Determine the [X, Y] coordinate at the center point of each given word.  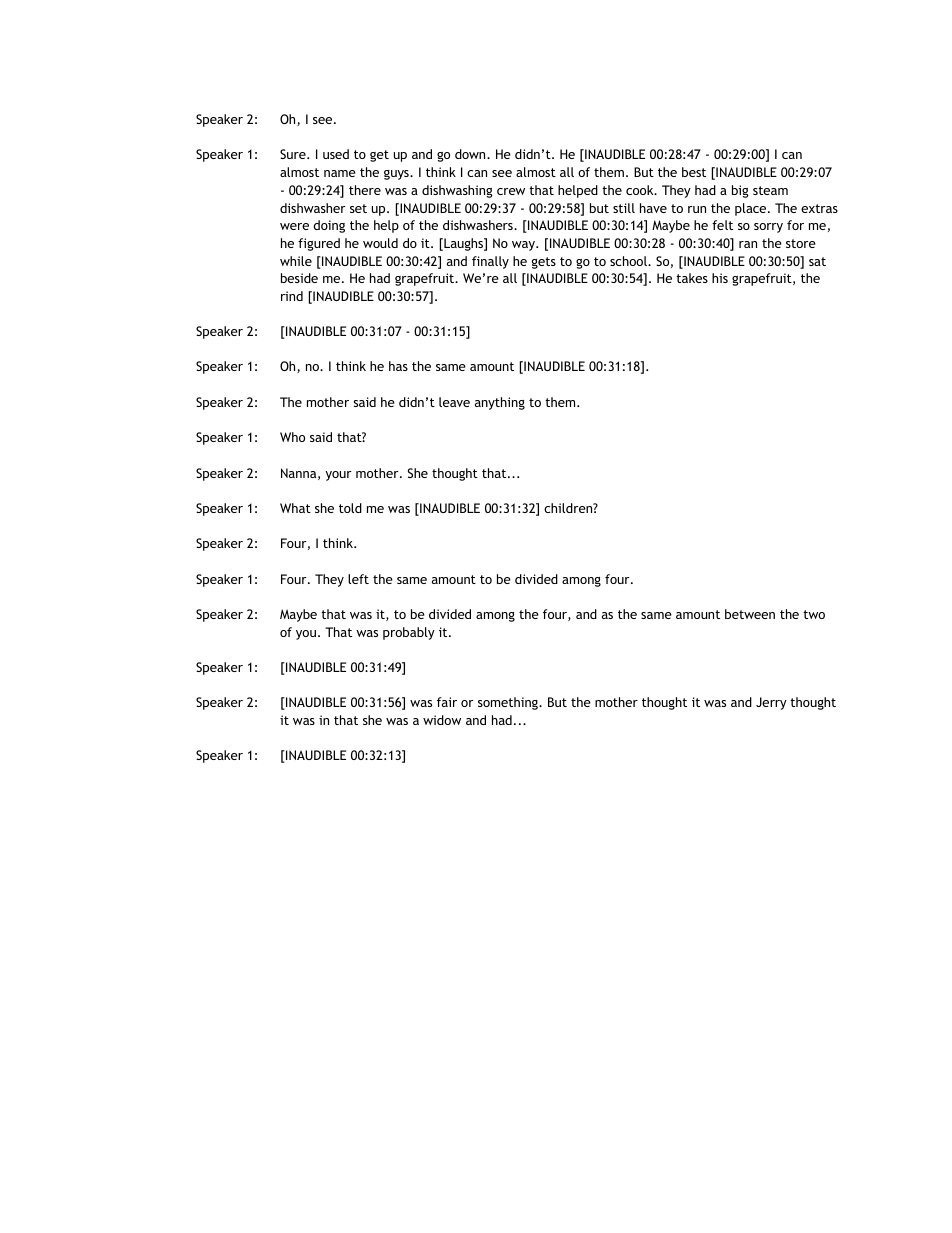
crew [511, 191]
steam [770, 190]
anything [500, 403]
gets [544, 263]
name [340, 173]
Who [292, 437]
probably [409, 633]
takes [692, 278]
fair [447, 702]
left [358, 579]
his [720, 278]
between [750, 614]
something [509, 703]
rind [292, 296]
